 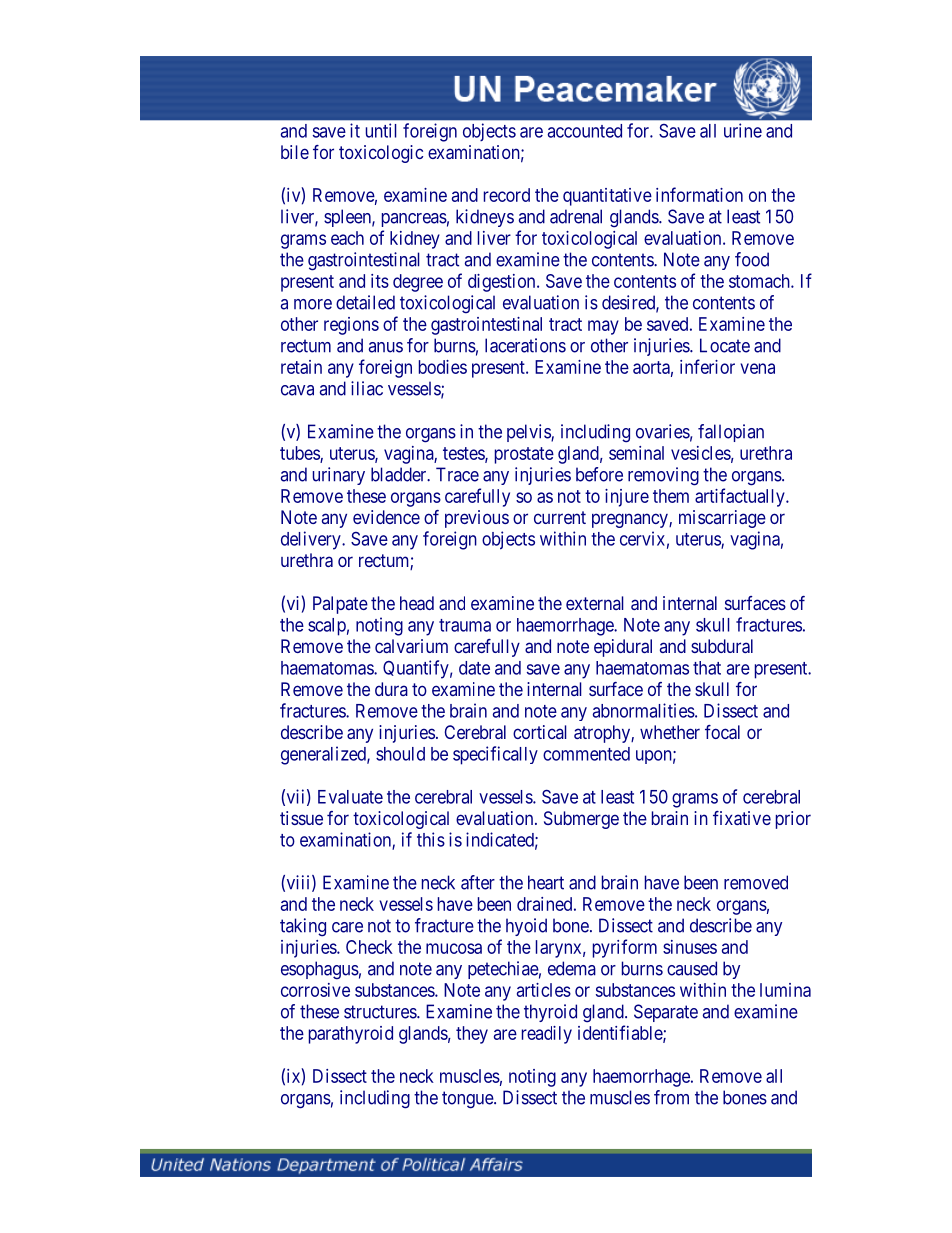 What do you see at coordinates (707, 668) in the page?
I see `that` at bounding box center [707, 668].
